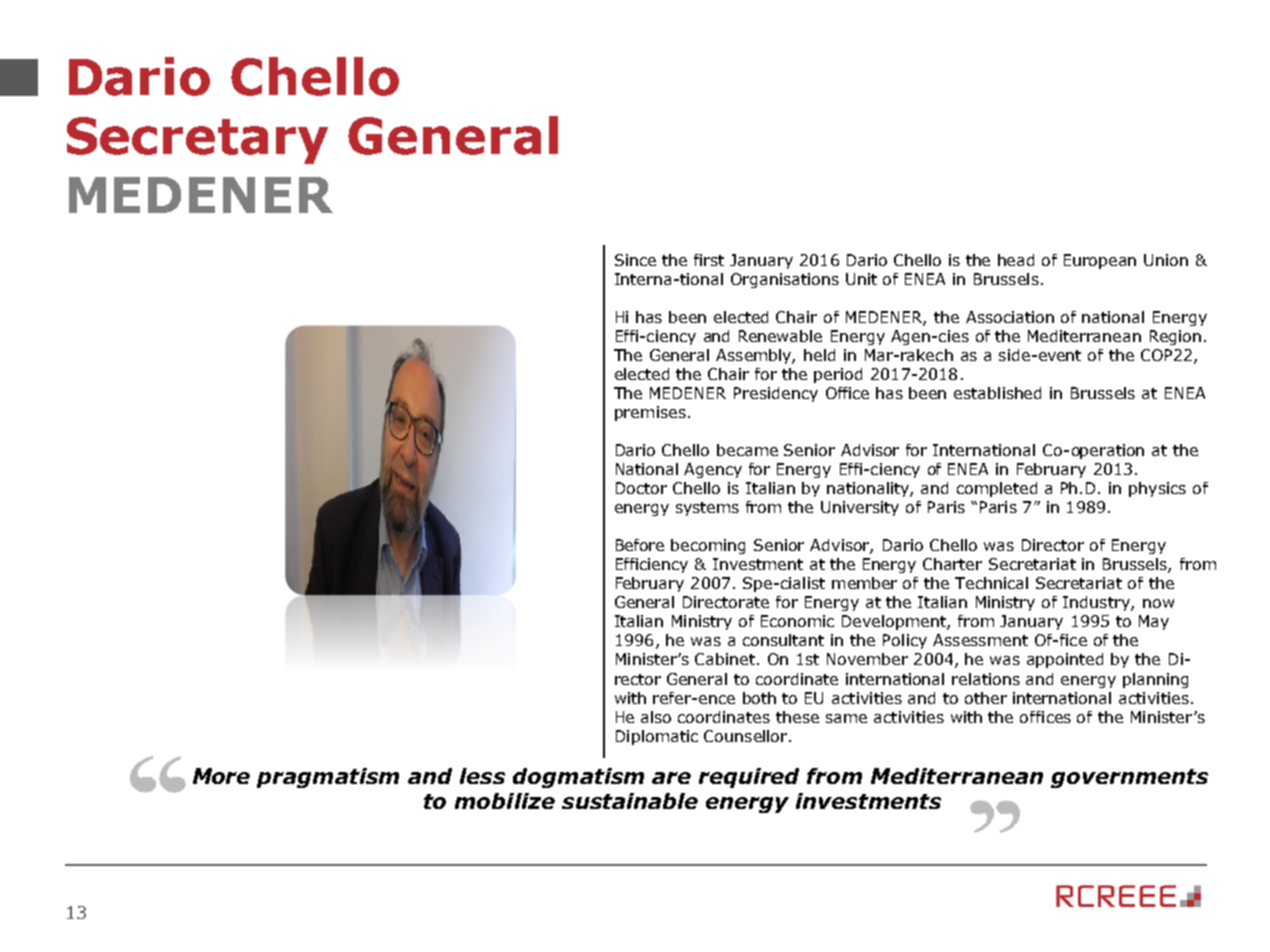 The height and width of the screenshot is (952, 1270). Describe the element at coordinates (747, 450) in the screenshot. I see `became` at that location.
